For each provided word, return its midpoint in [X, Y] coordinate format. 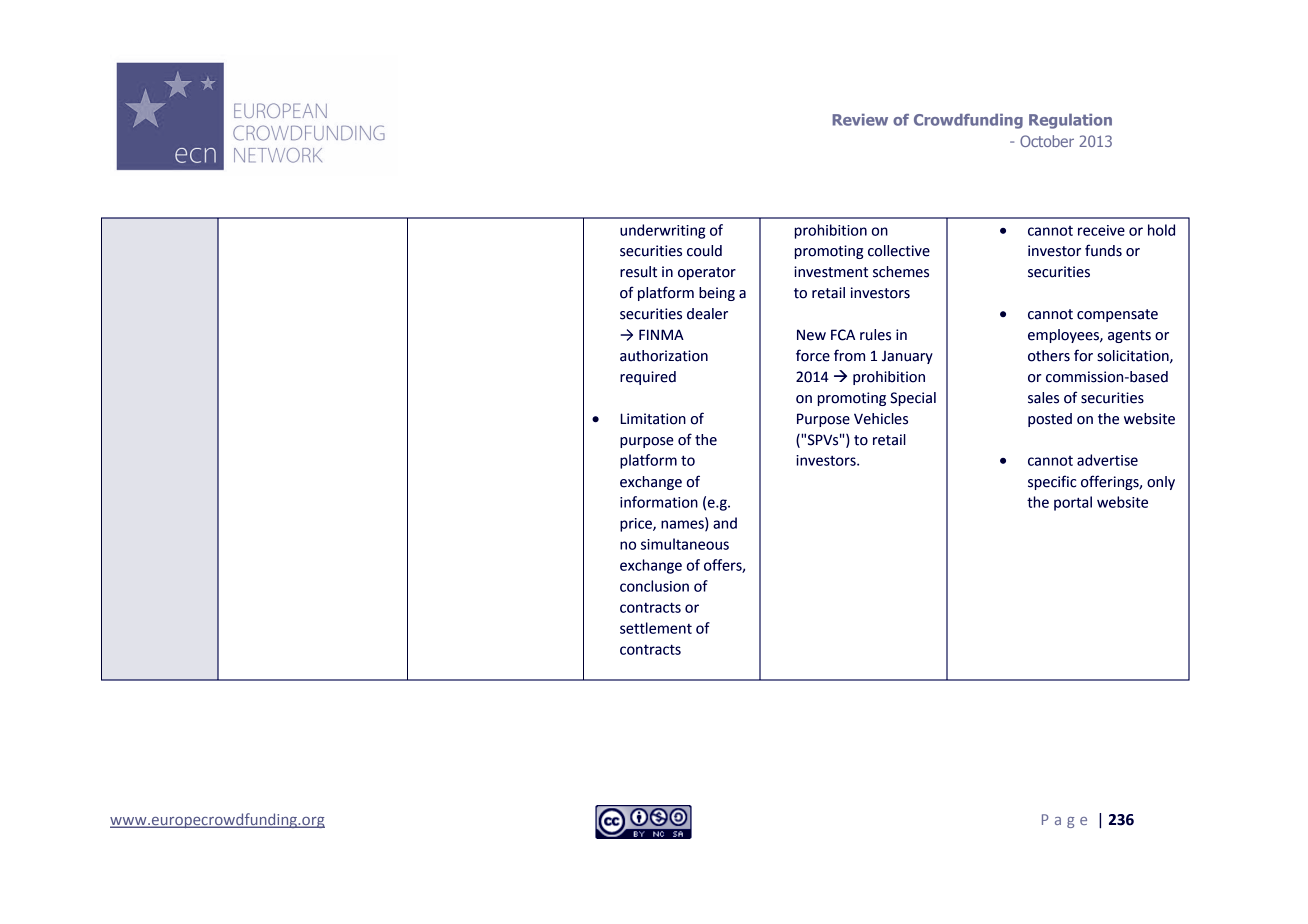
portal [1073, 503]
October [1047, 141]
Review [860, 120]
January [907, 357]
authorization [664, 356]
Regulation [1070, 121]
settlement [656, 628]
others [1049, 356]
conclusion [654, 586]
